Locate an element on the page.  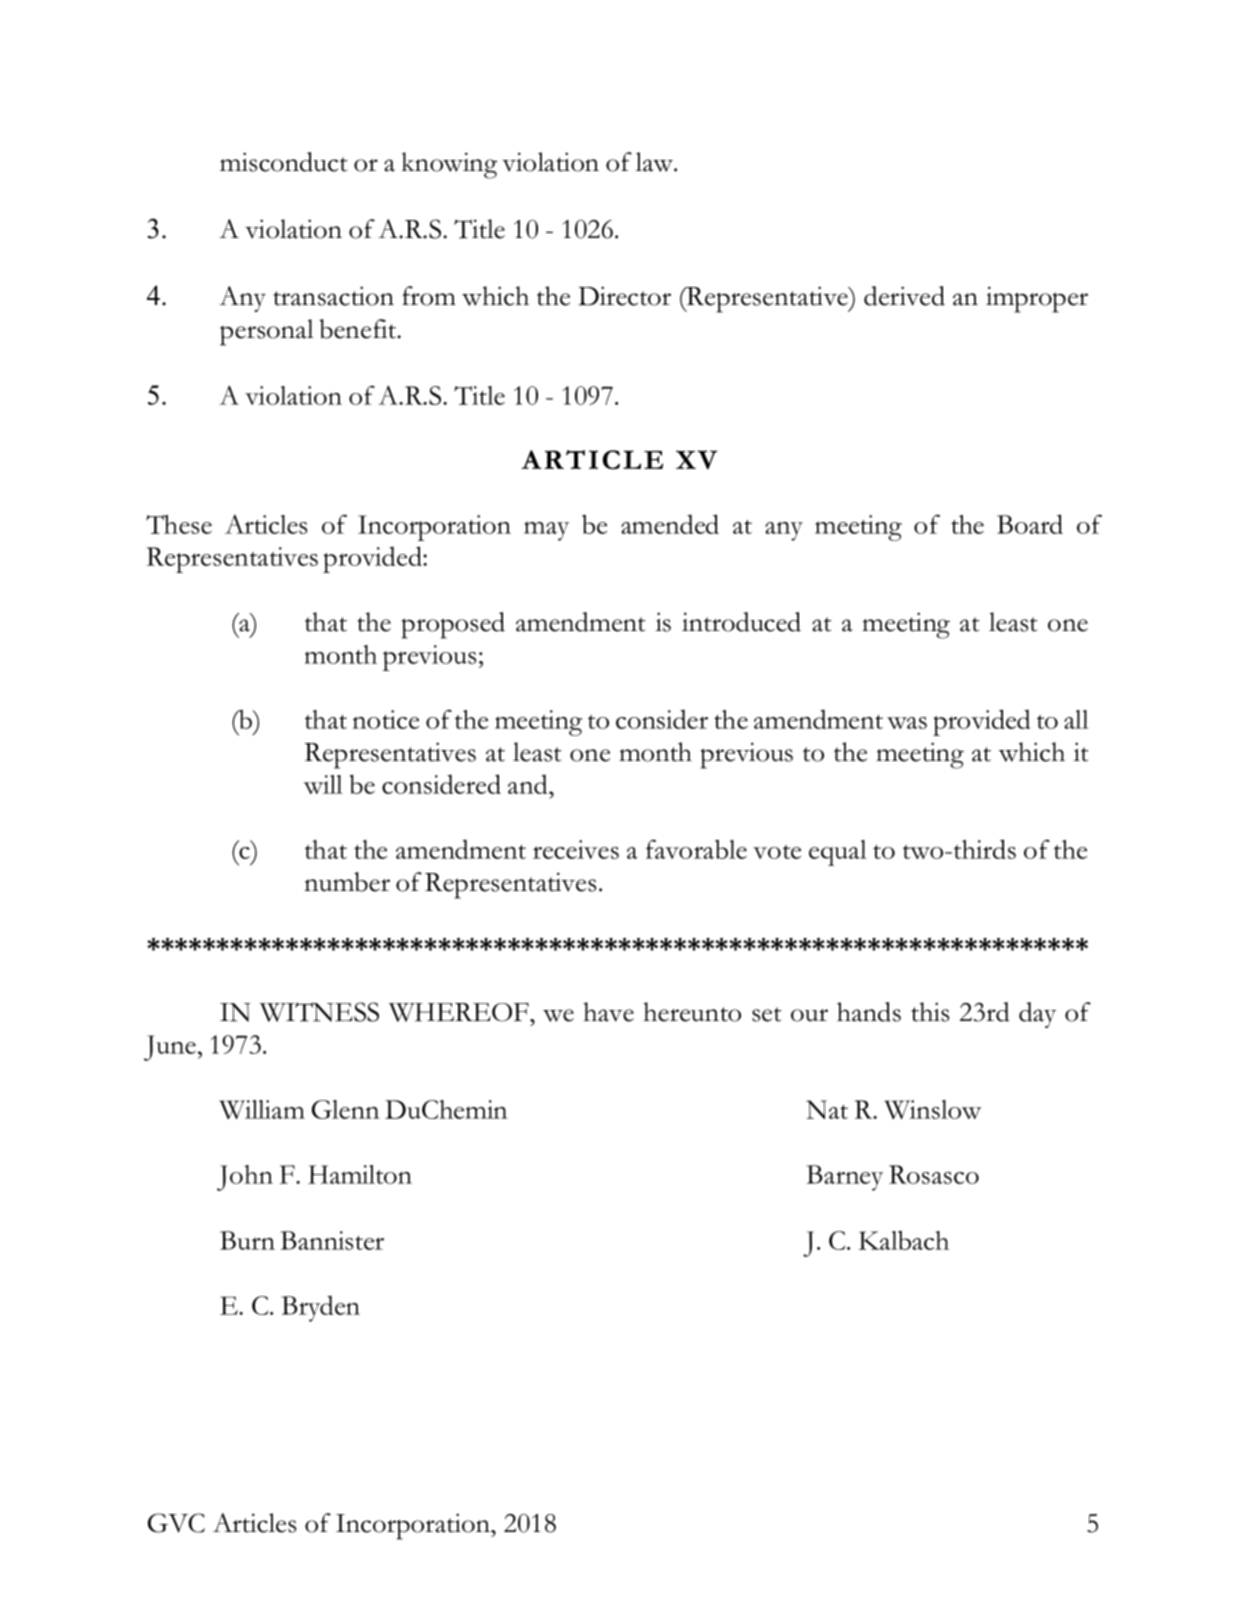
John is located at coordinates (245, 1178).
